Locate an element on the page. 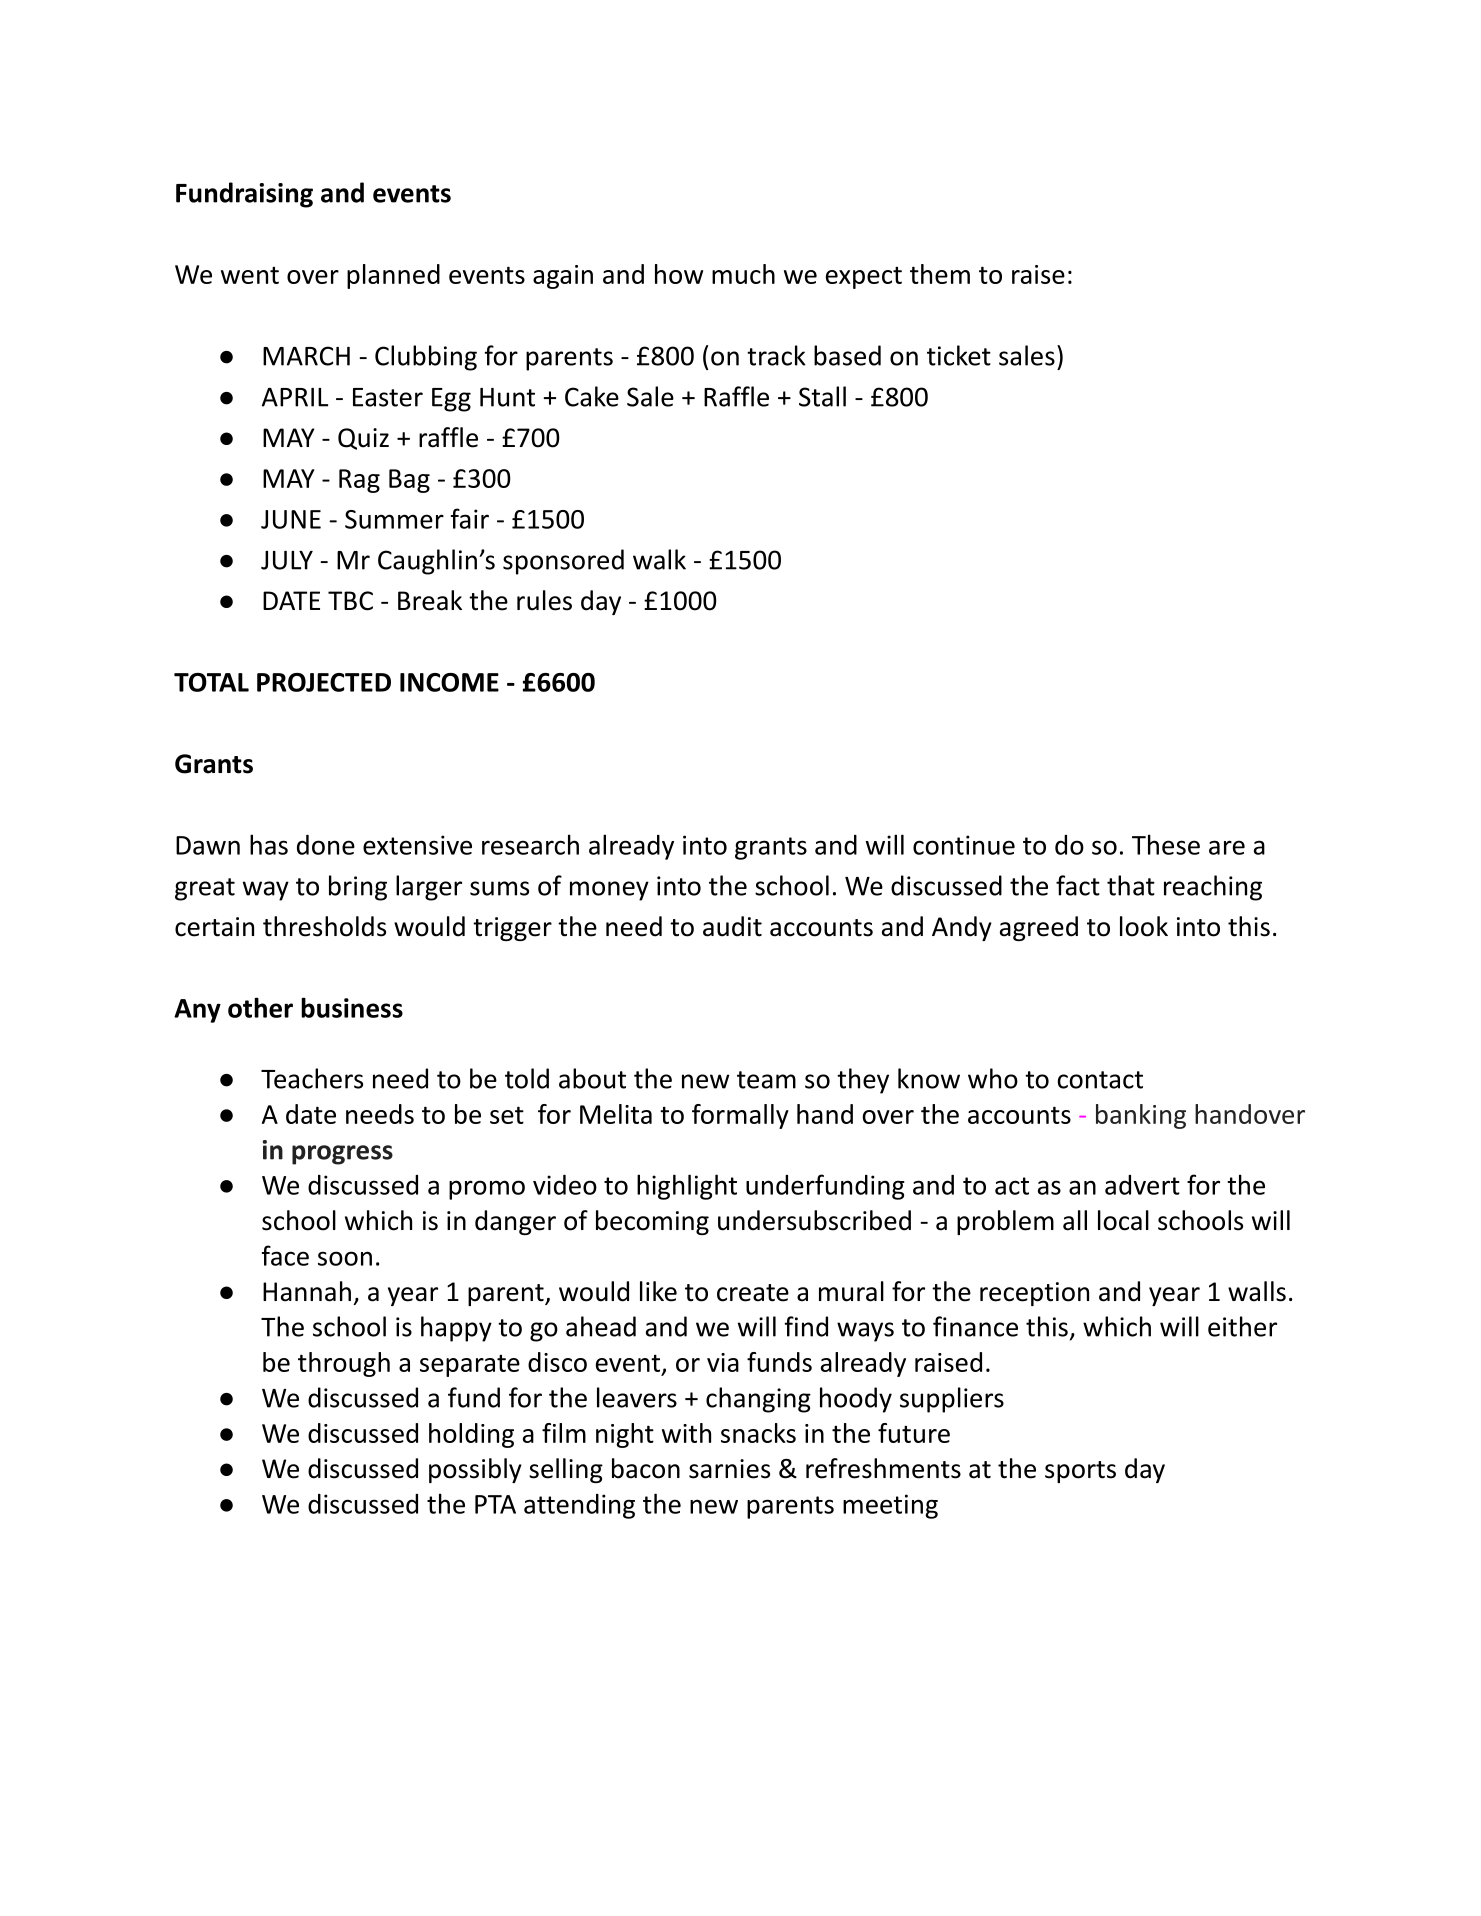  possibly is located at coordinates (475, 1470).
